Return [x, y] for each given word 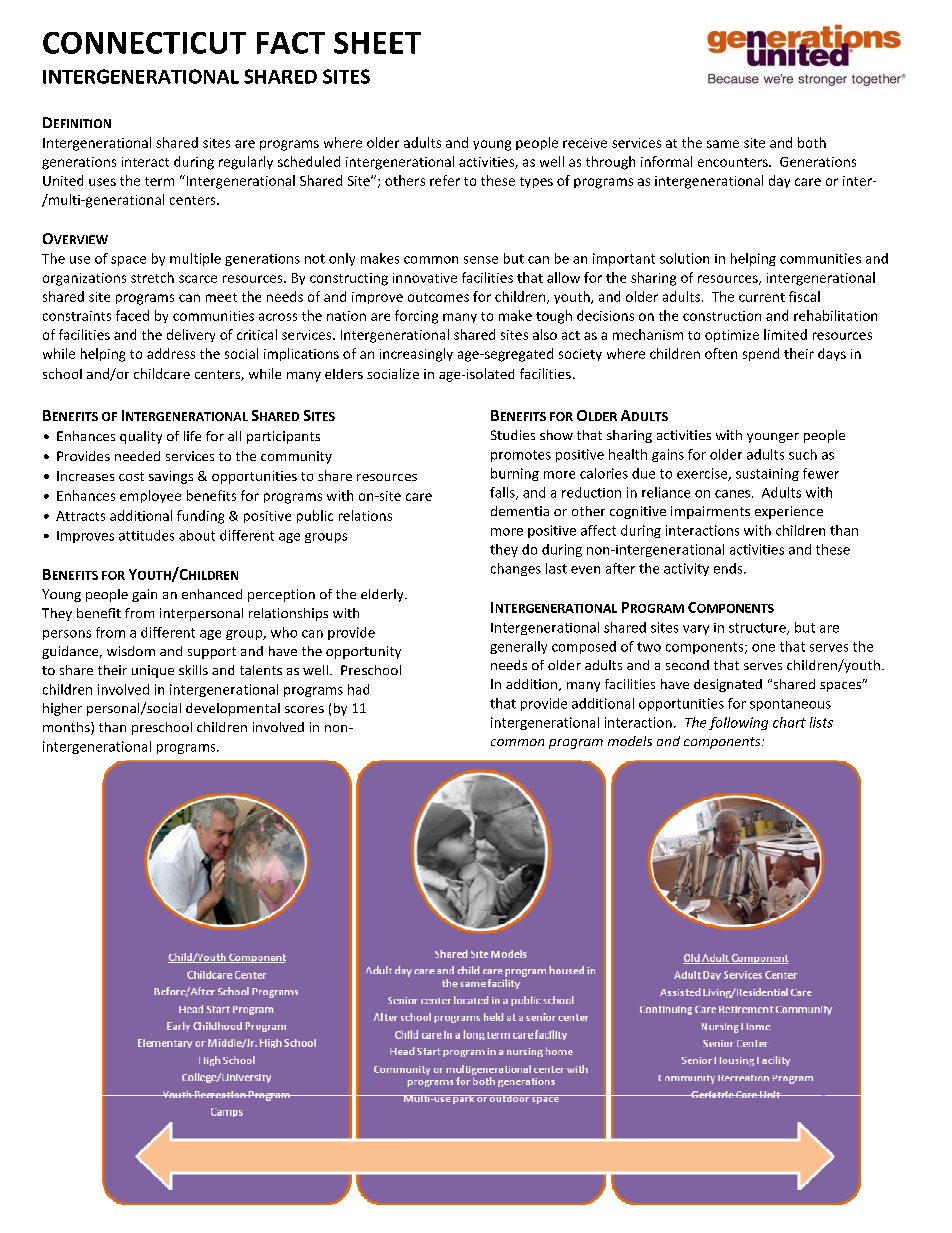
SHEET [377, 43]
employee [150, 496]
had [358, 689]
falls [503, 493]
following [738, 723]
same [723, 144]
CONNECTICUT [144, 43]
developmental [233, 709]
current [762, 297]
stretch [152, 277]
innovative [425, 278]
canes [732, 494]
